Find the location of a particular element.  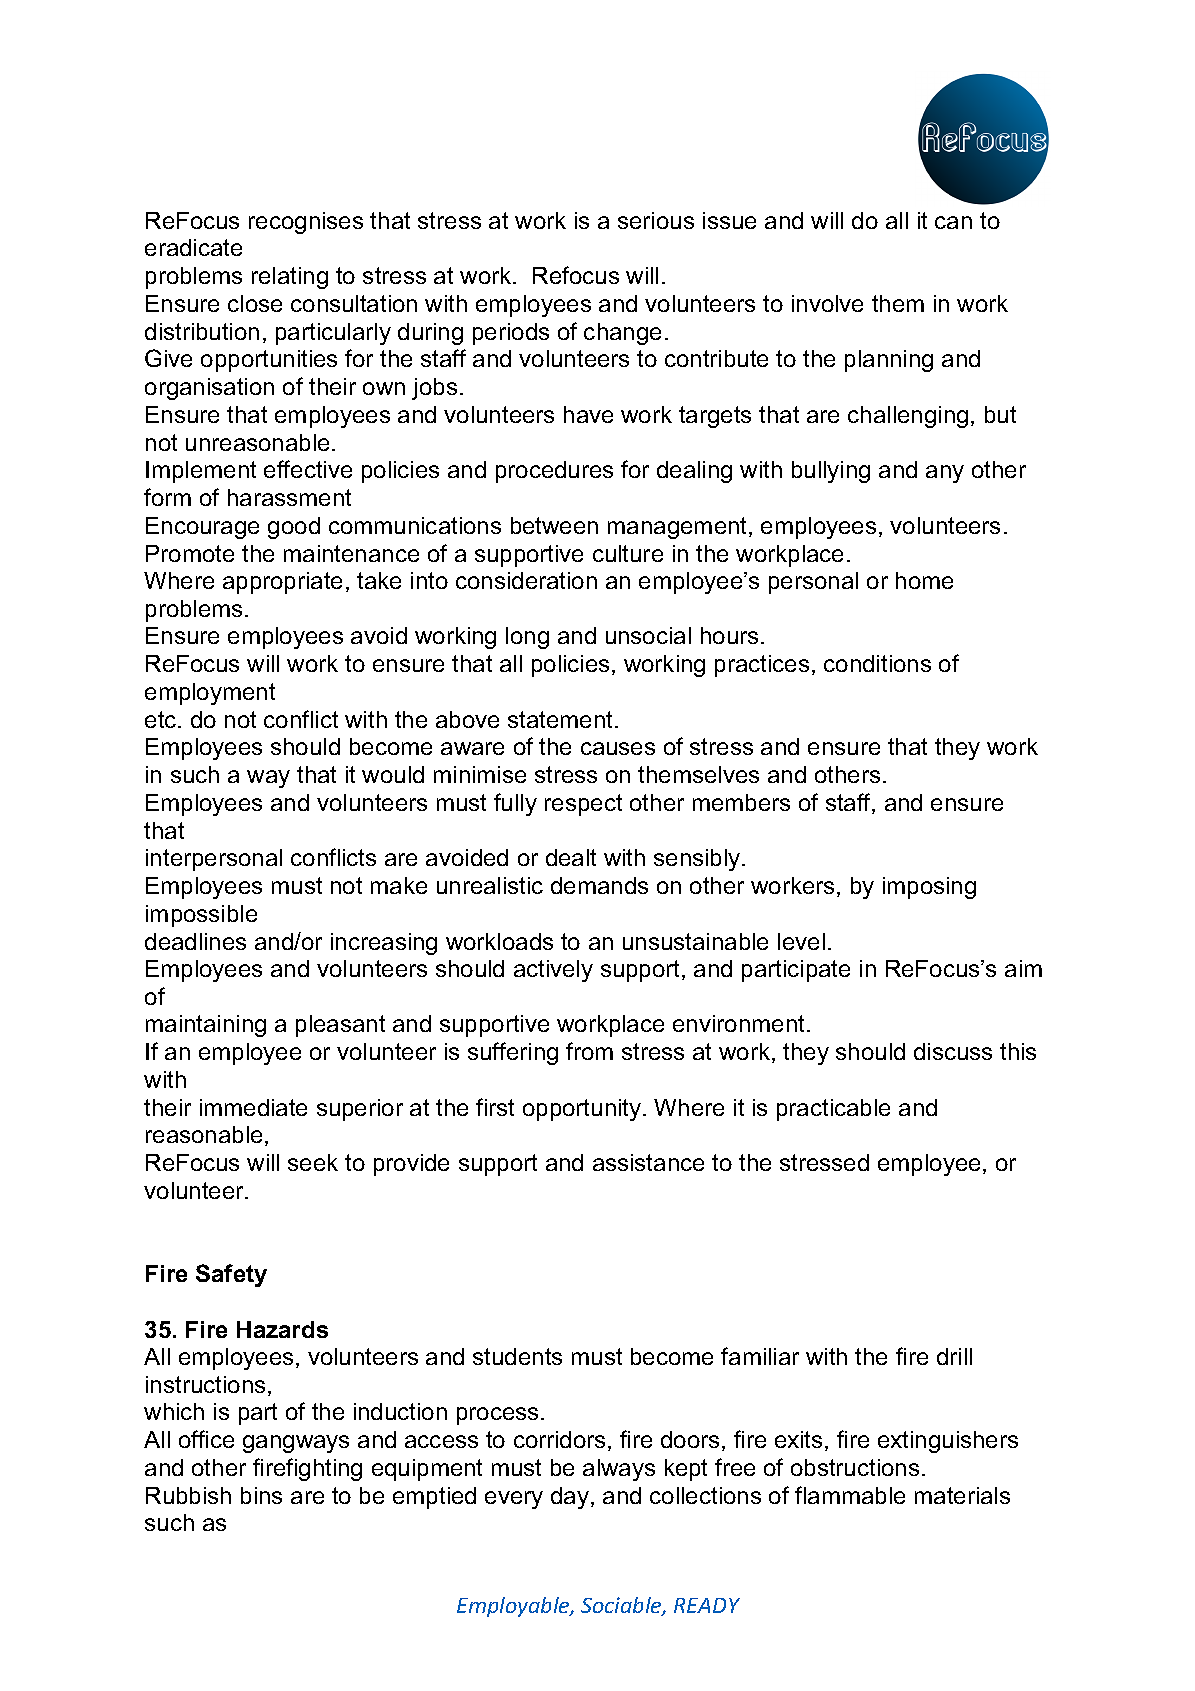

bins is located at coordinates (261, 1495).
